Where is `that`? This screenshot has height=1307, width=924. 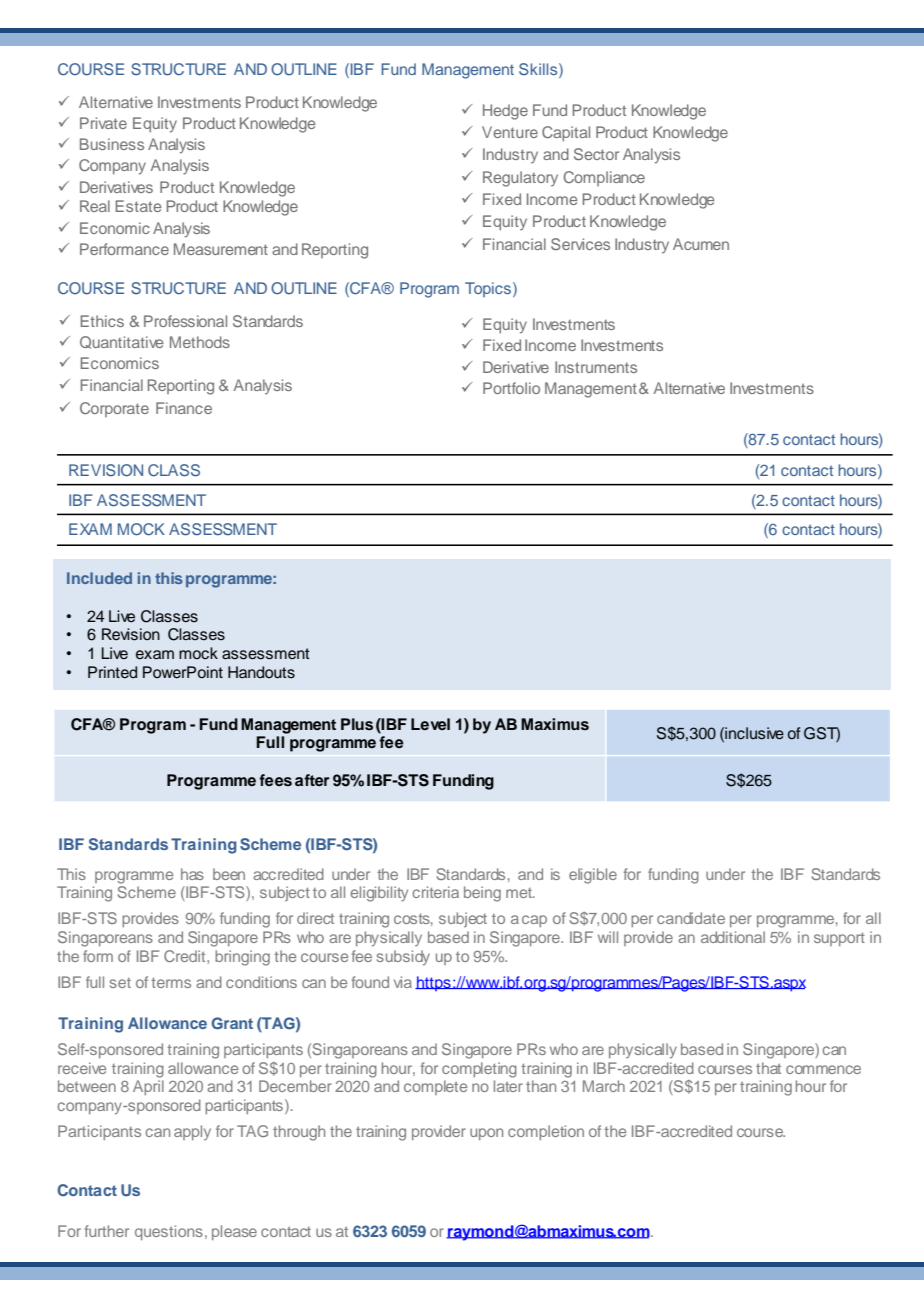
that is located at coordinates (768, 1068).
